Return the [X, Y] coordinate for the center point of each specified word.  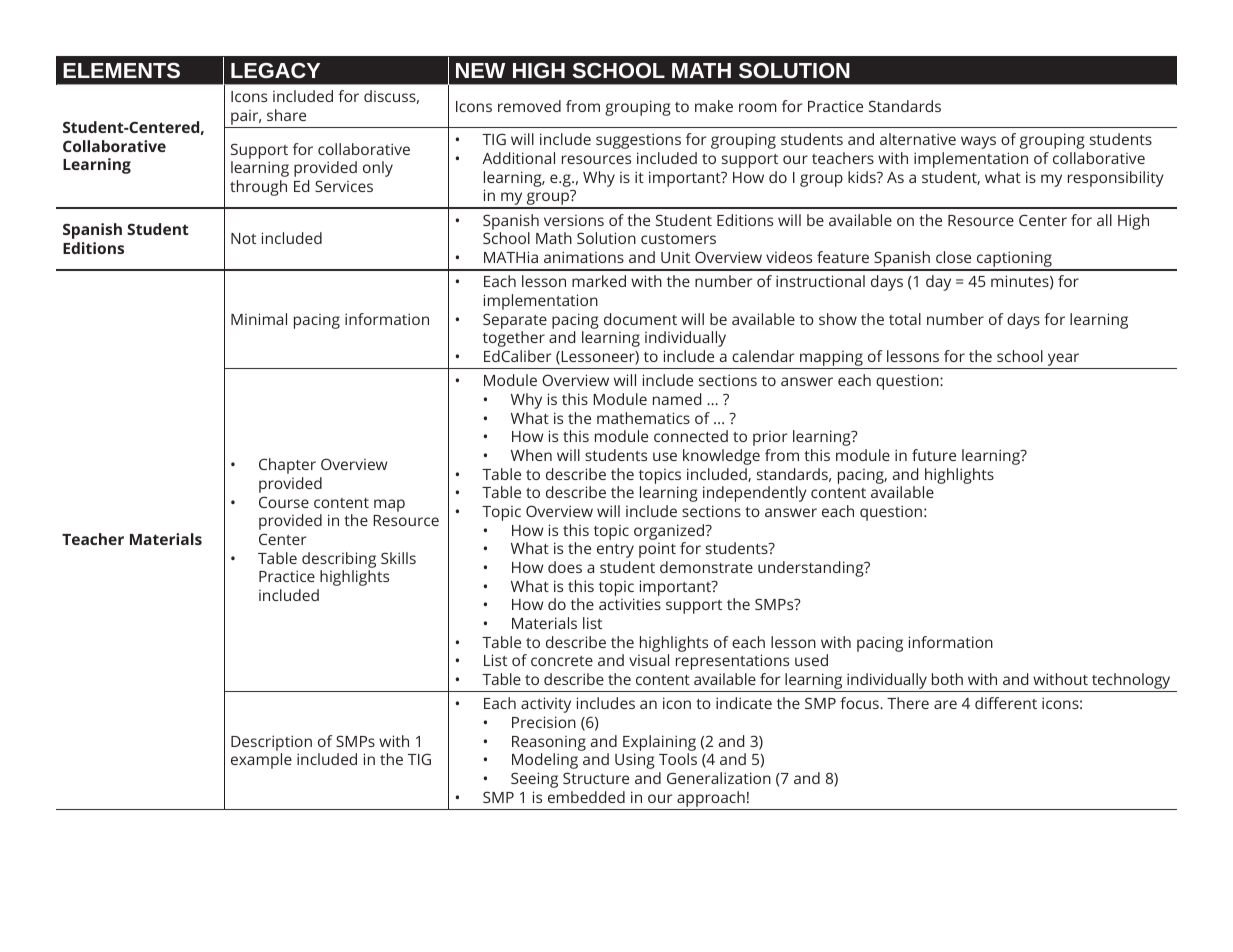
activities [630, 604]
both [947, 679]
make [714, 106]
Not [243, 238]
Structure [596, 778]
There [908, 703]
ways [978, 142]
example [261, 761]
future [934, 455]
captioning [1014, 260]
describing [339, 560]
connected [691, 436]
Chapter [287, 466]
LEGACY [275, 70]
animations [584, 257]
